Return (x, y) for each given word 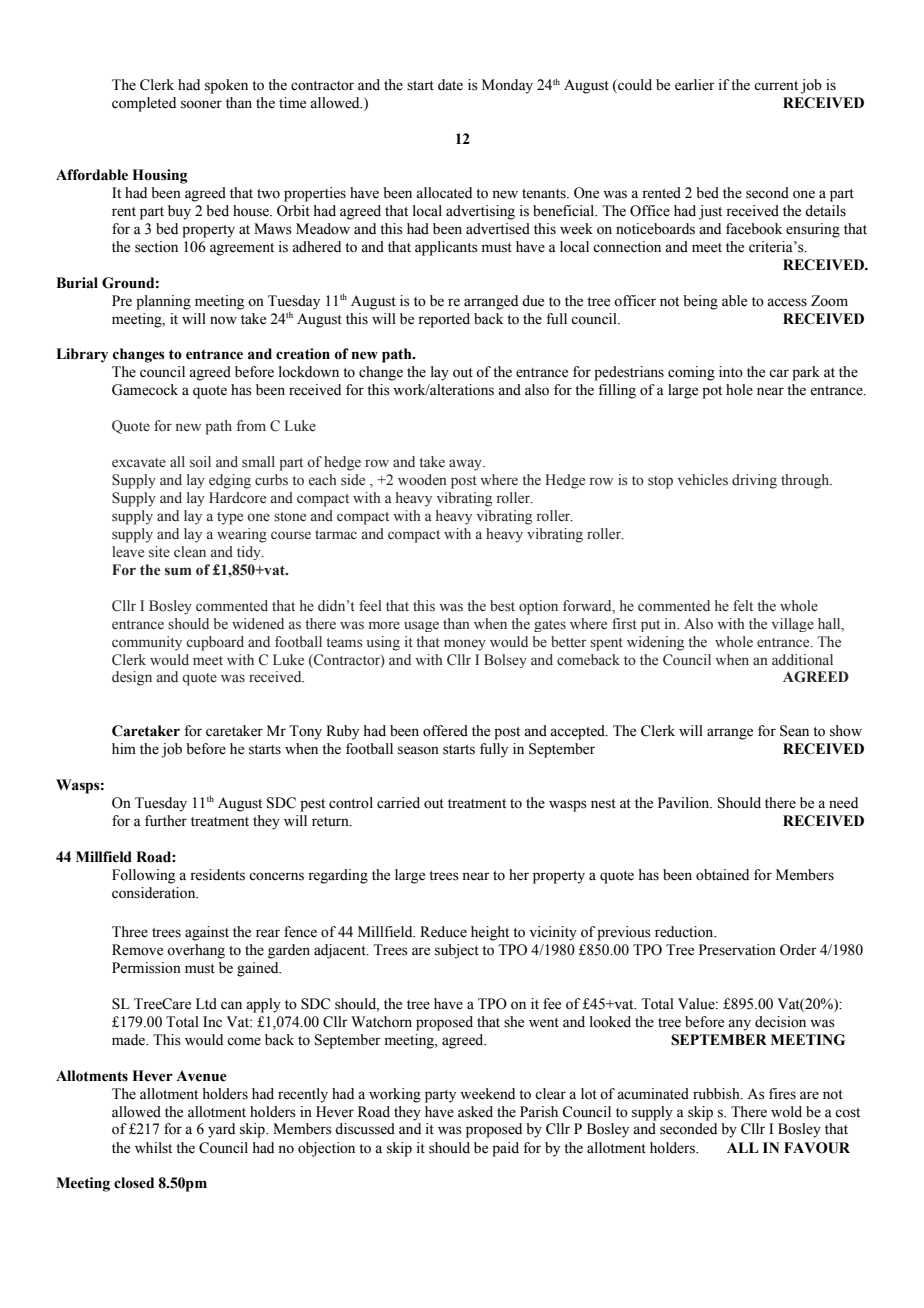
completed (144, 104)
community (147, 643)
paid (505, 1149)
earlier (695, 85)
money (465, 645)
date (450, 85)
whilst (153, 1148)
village (793, 625)
